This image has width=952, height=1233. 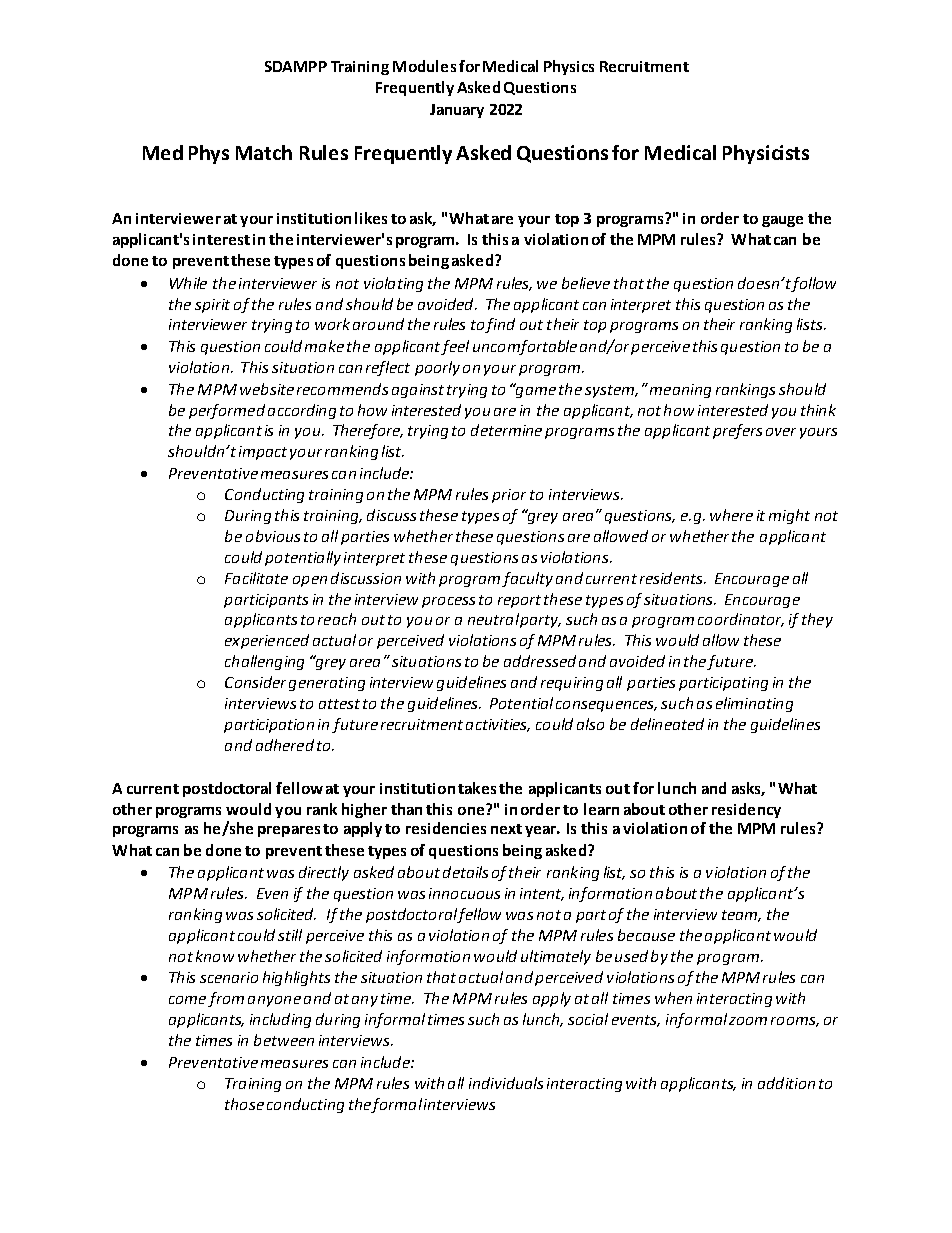 I want to click on adhered, so click(x=285, y=745).
